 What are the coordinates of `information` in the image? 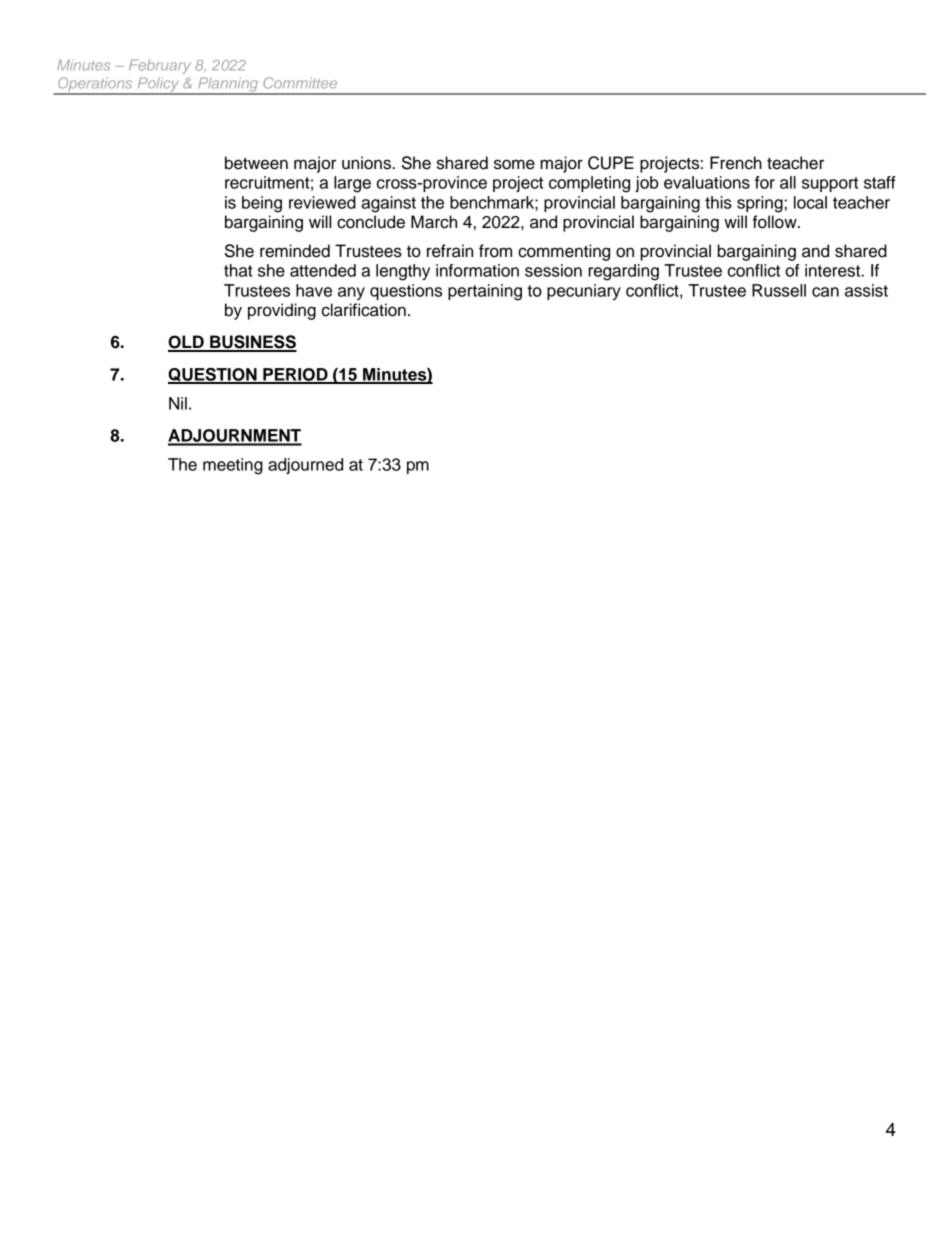 It's located at (477, 270).
